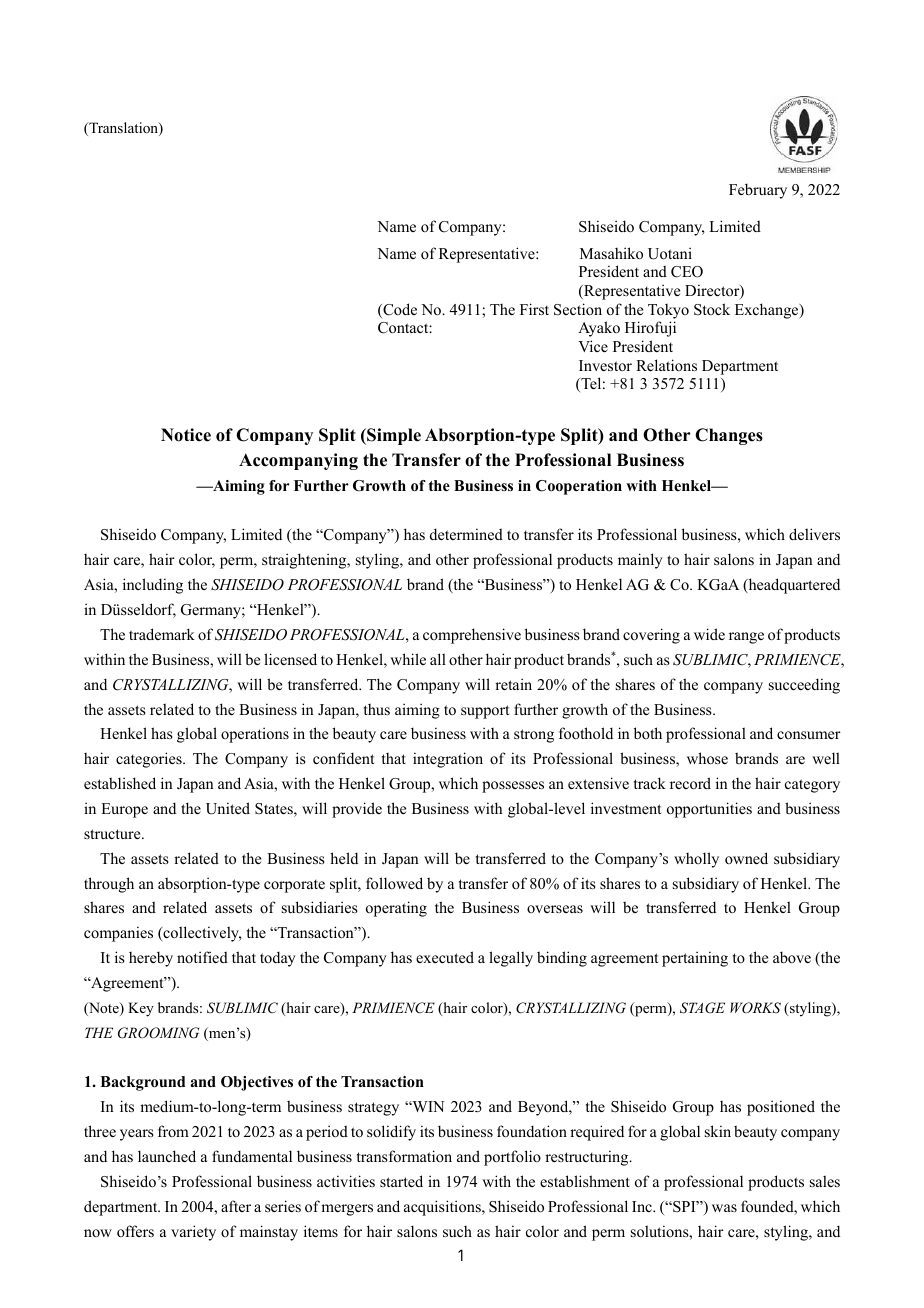 This page has width=924, height=1308. Describe the element at coordinates (186, 435) in the page. I see `Notice` at that location.
